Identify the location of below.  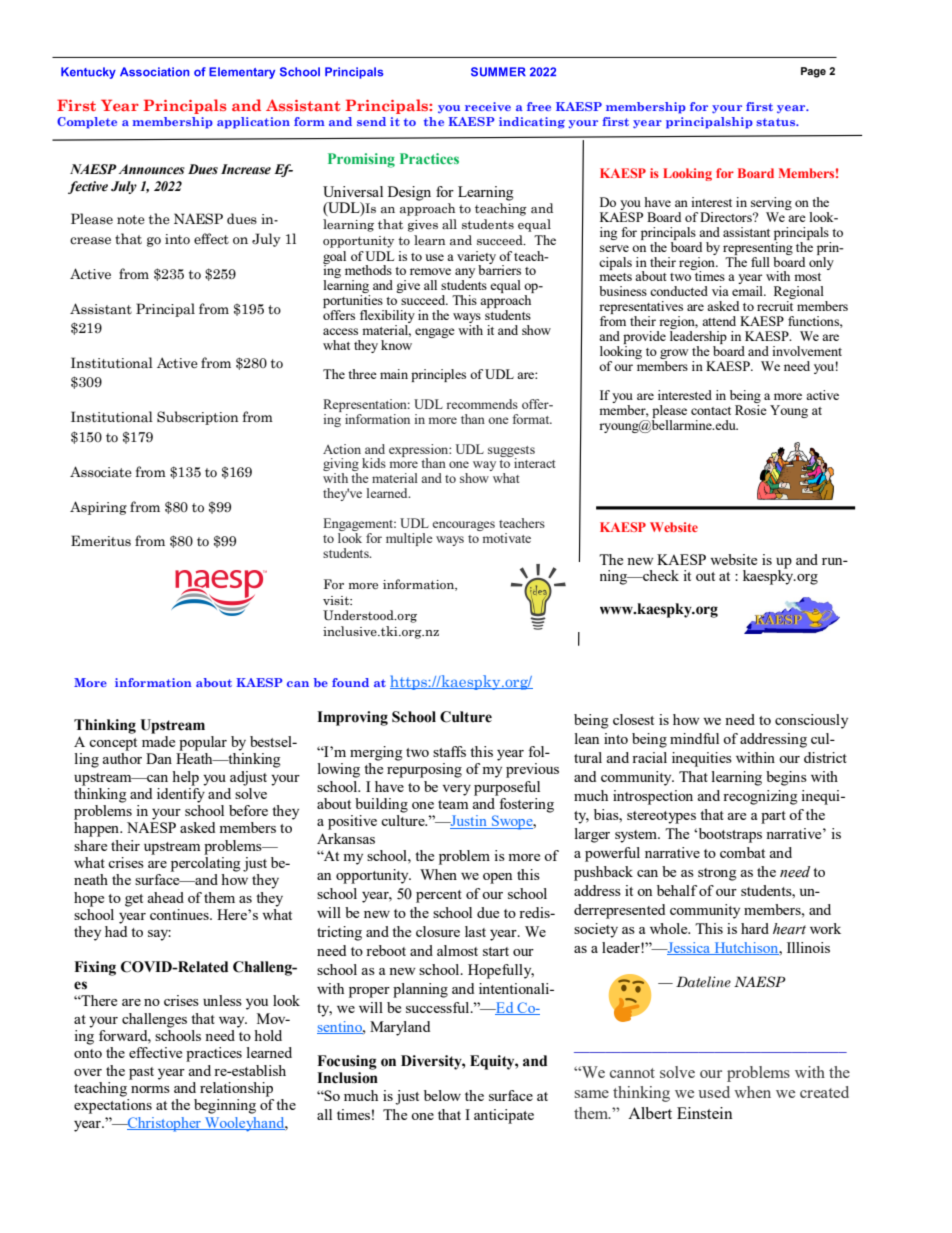
(442, 1095).
